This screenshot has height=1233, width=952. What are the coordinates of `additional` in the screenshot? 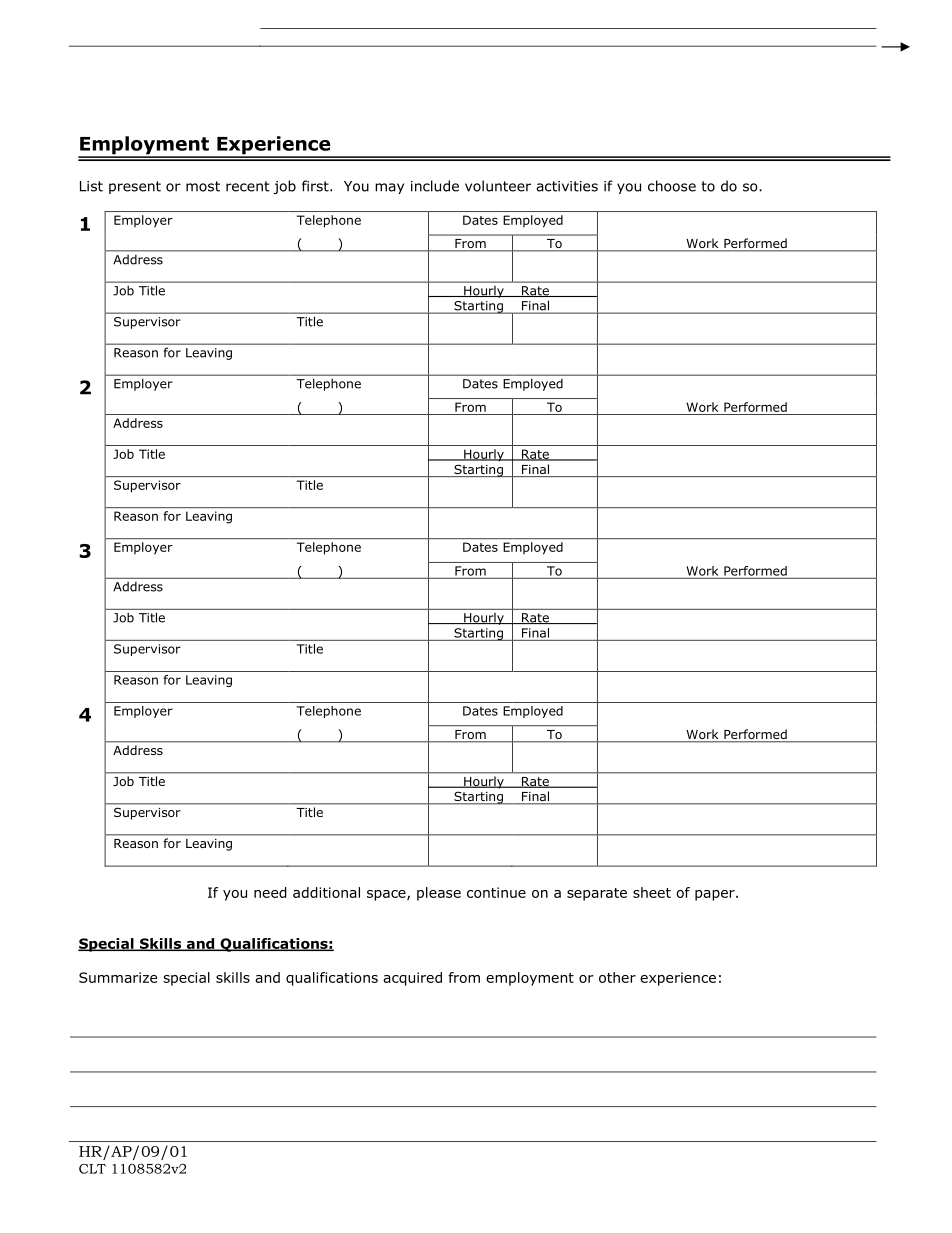 It's located at (326, 892).
